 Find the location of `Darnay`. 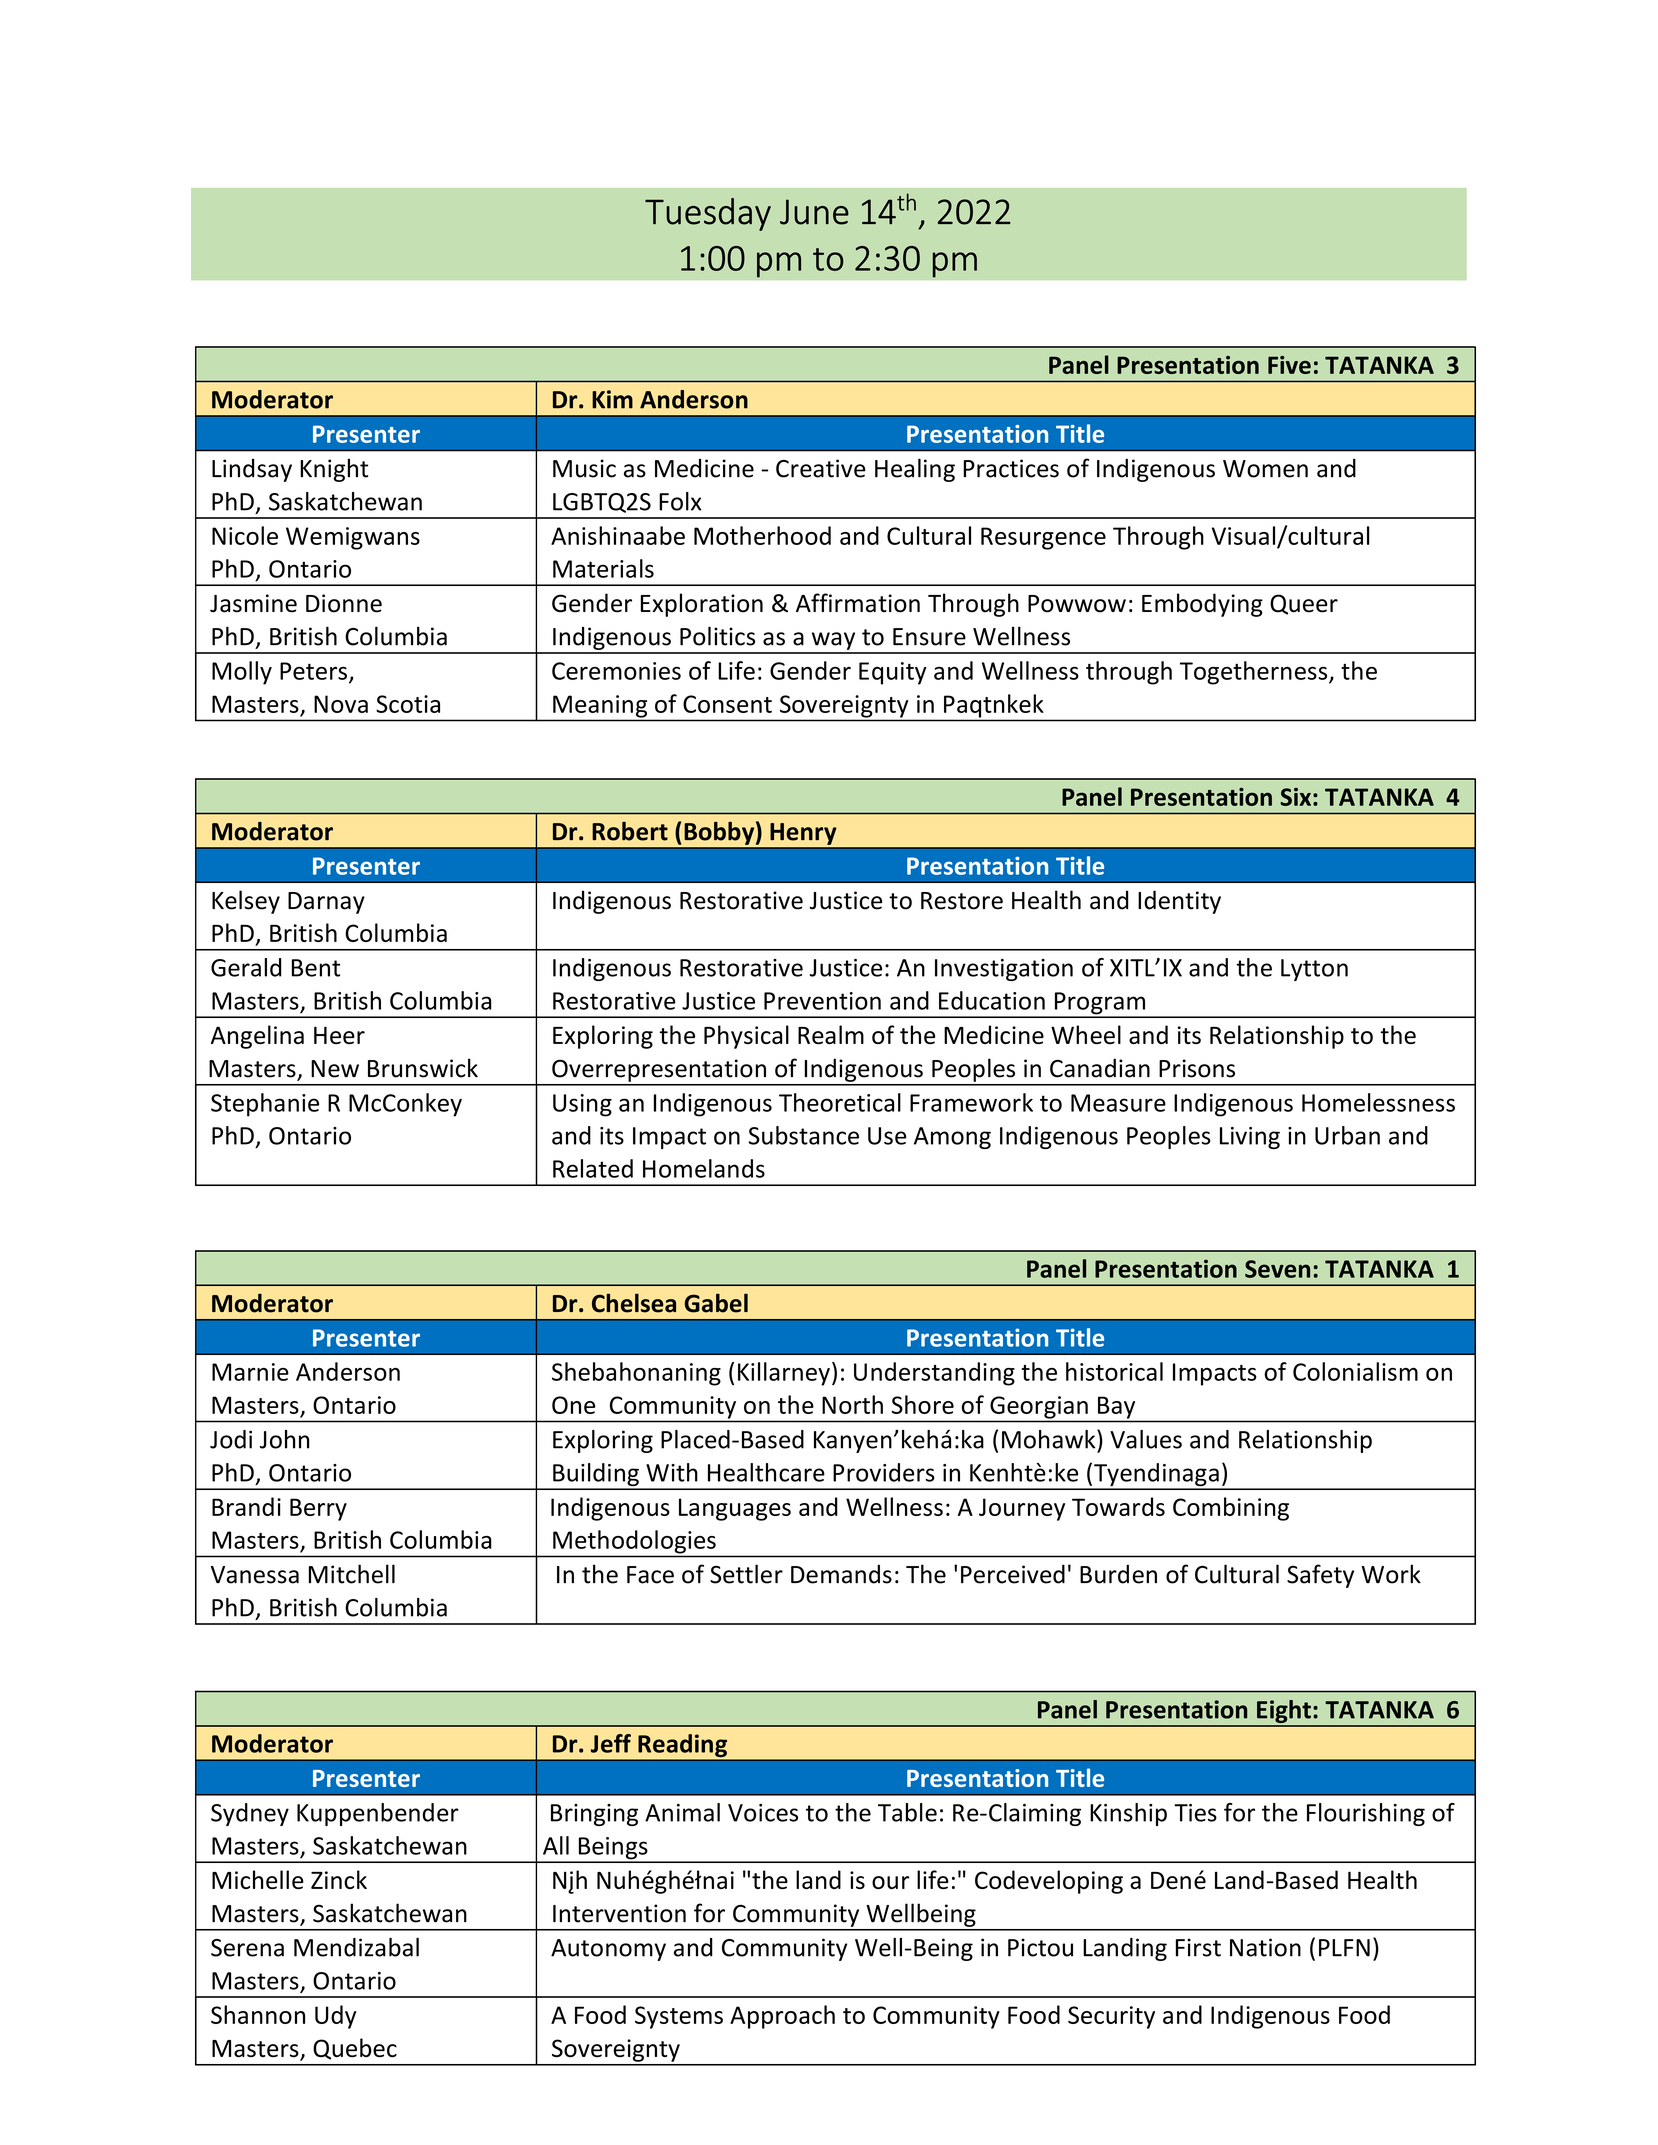

Darnay is located at coordinates (326, 903).
